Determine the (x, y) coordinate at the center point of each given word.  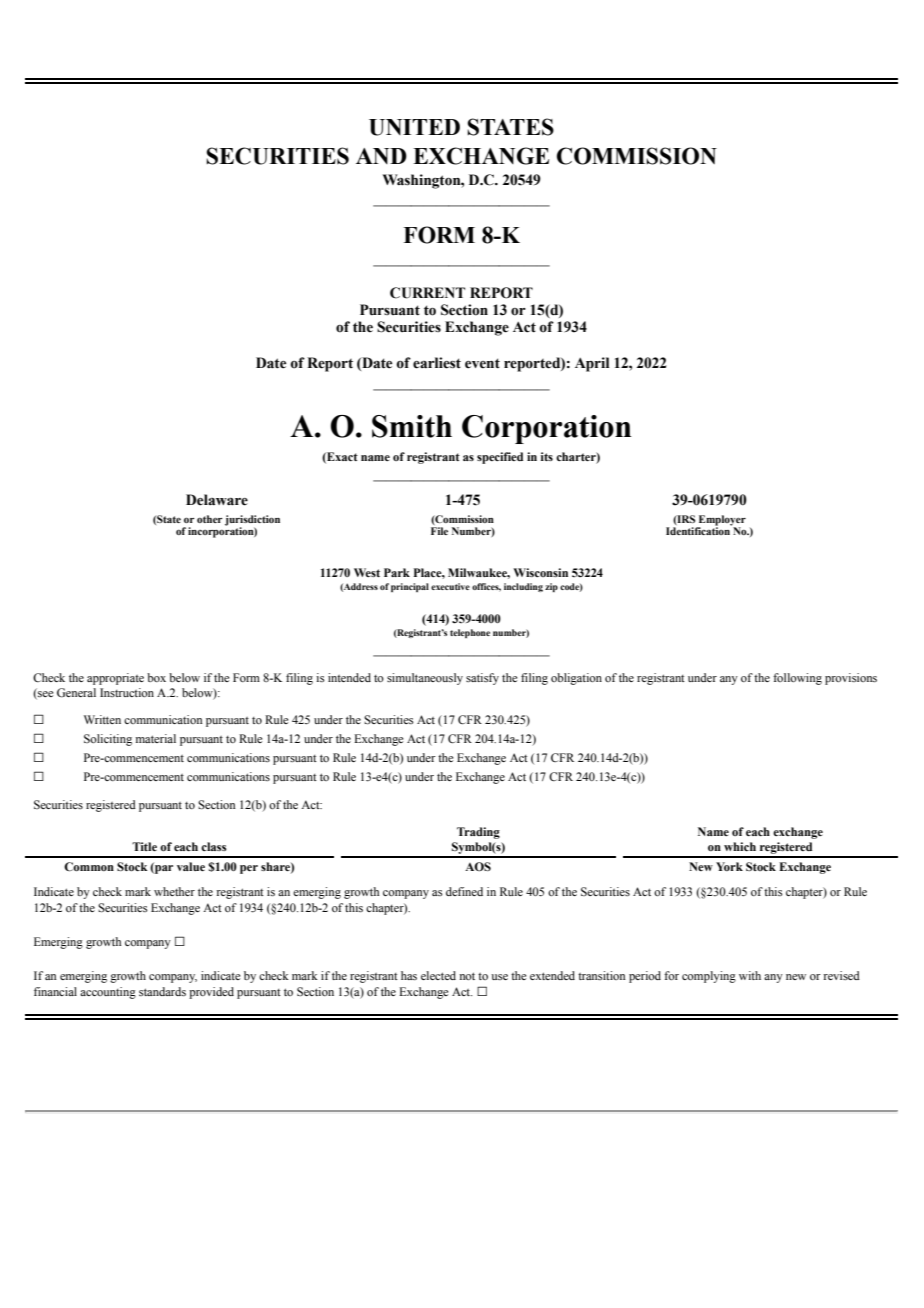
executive (450, 586)
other (210, 519)
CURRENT (427, 293)
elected (438, 975)
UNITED (414, 127)
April (592, 364)
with (750, 975)
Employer (721, 521)
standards (162, 991)
